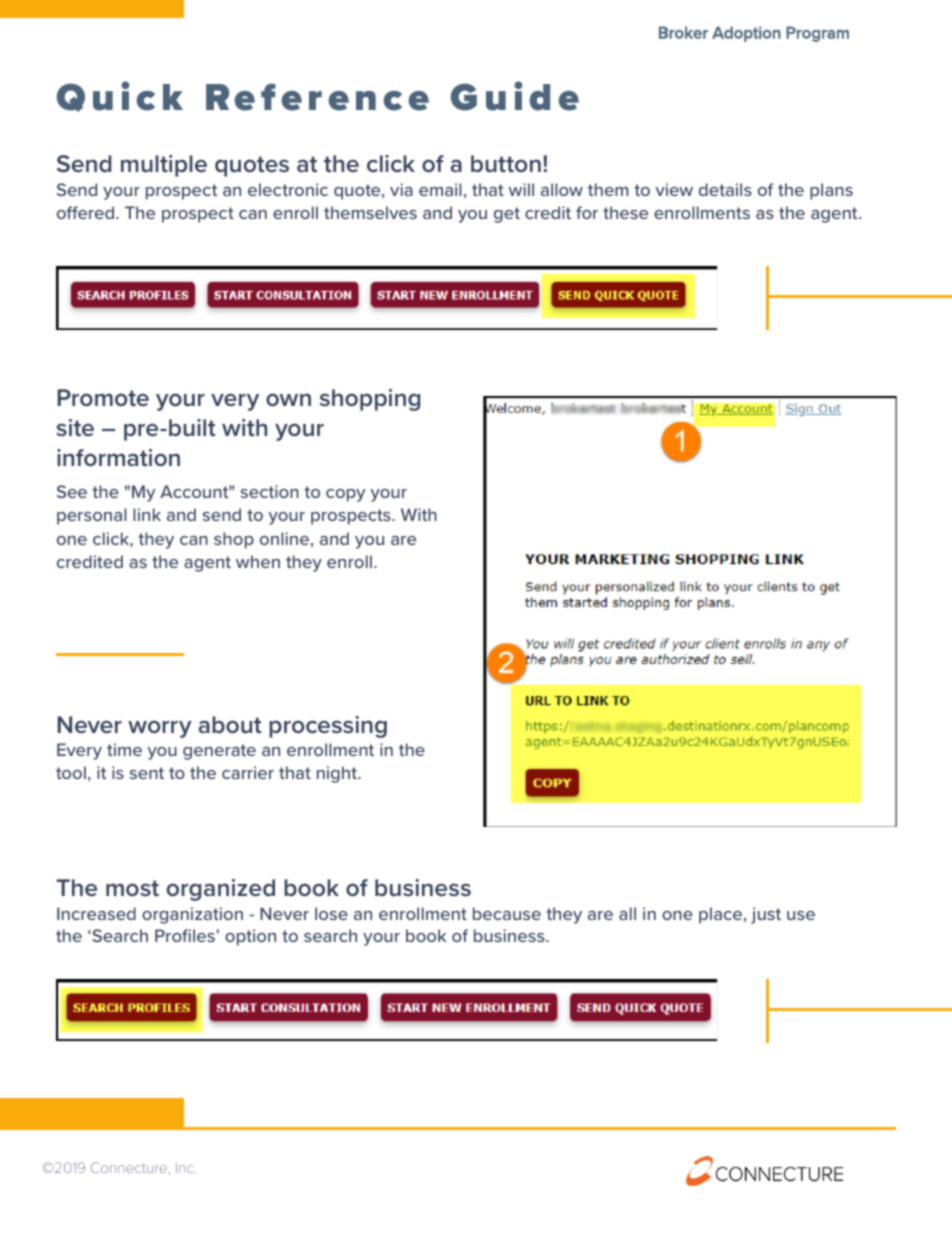 Image resolution: width=952 pixels, height=1233 pixels. Describe the element at coordinates (515, 96) in the image. I see `Guide` at that location.
